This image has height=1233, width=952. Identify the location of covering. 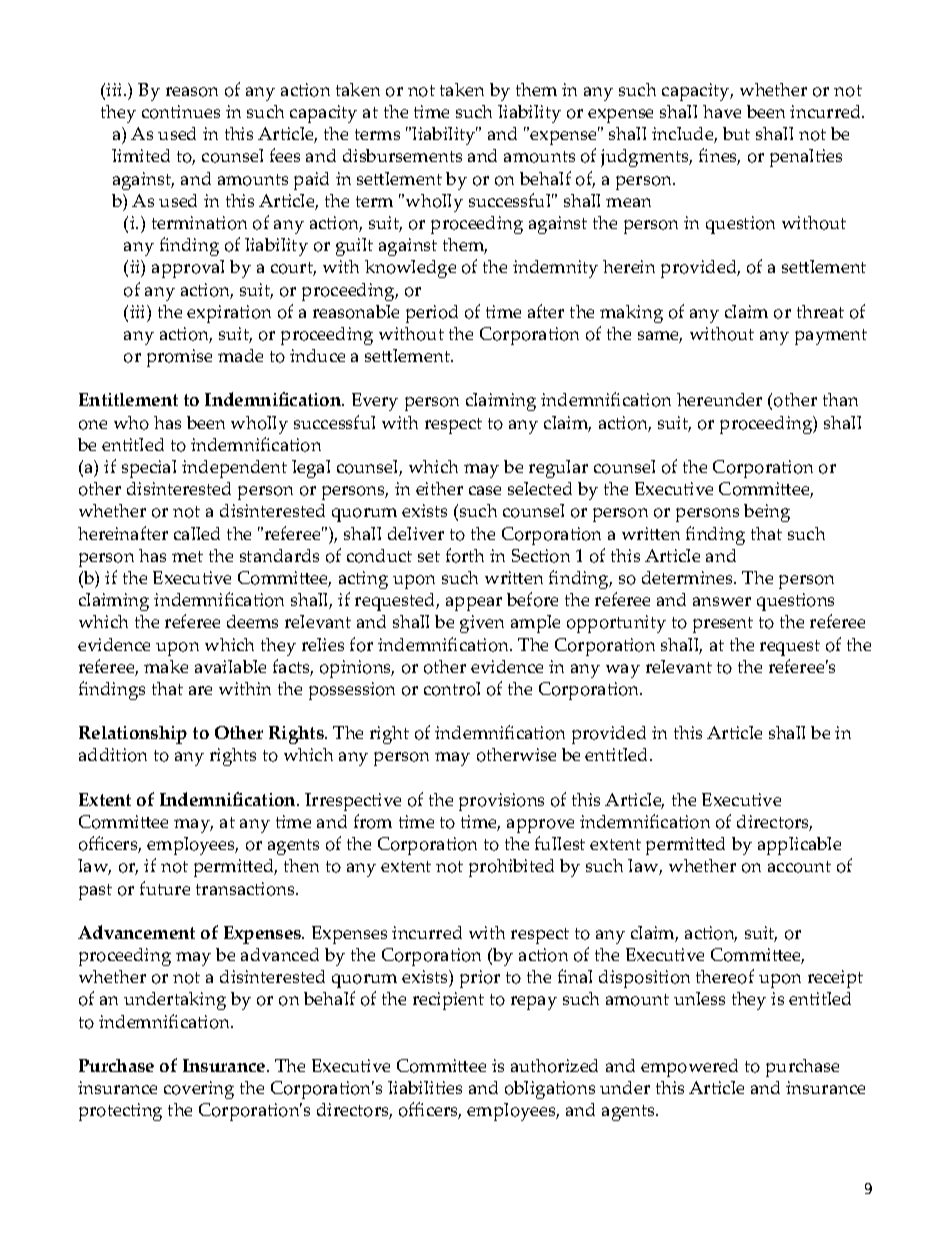
(199, 1090).
